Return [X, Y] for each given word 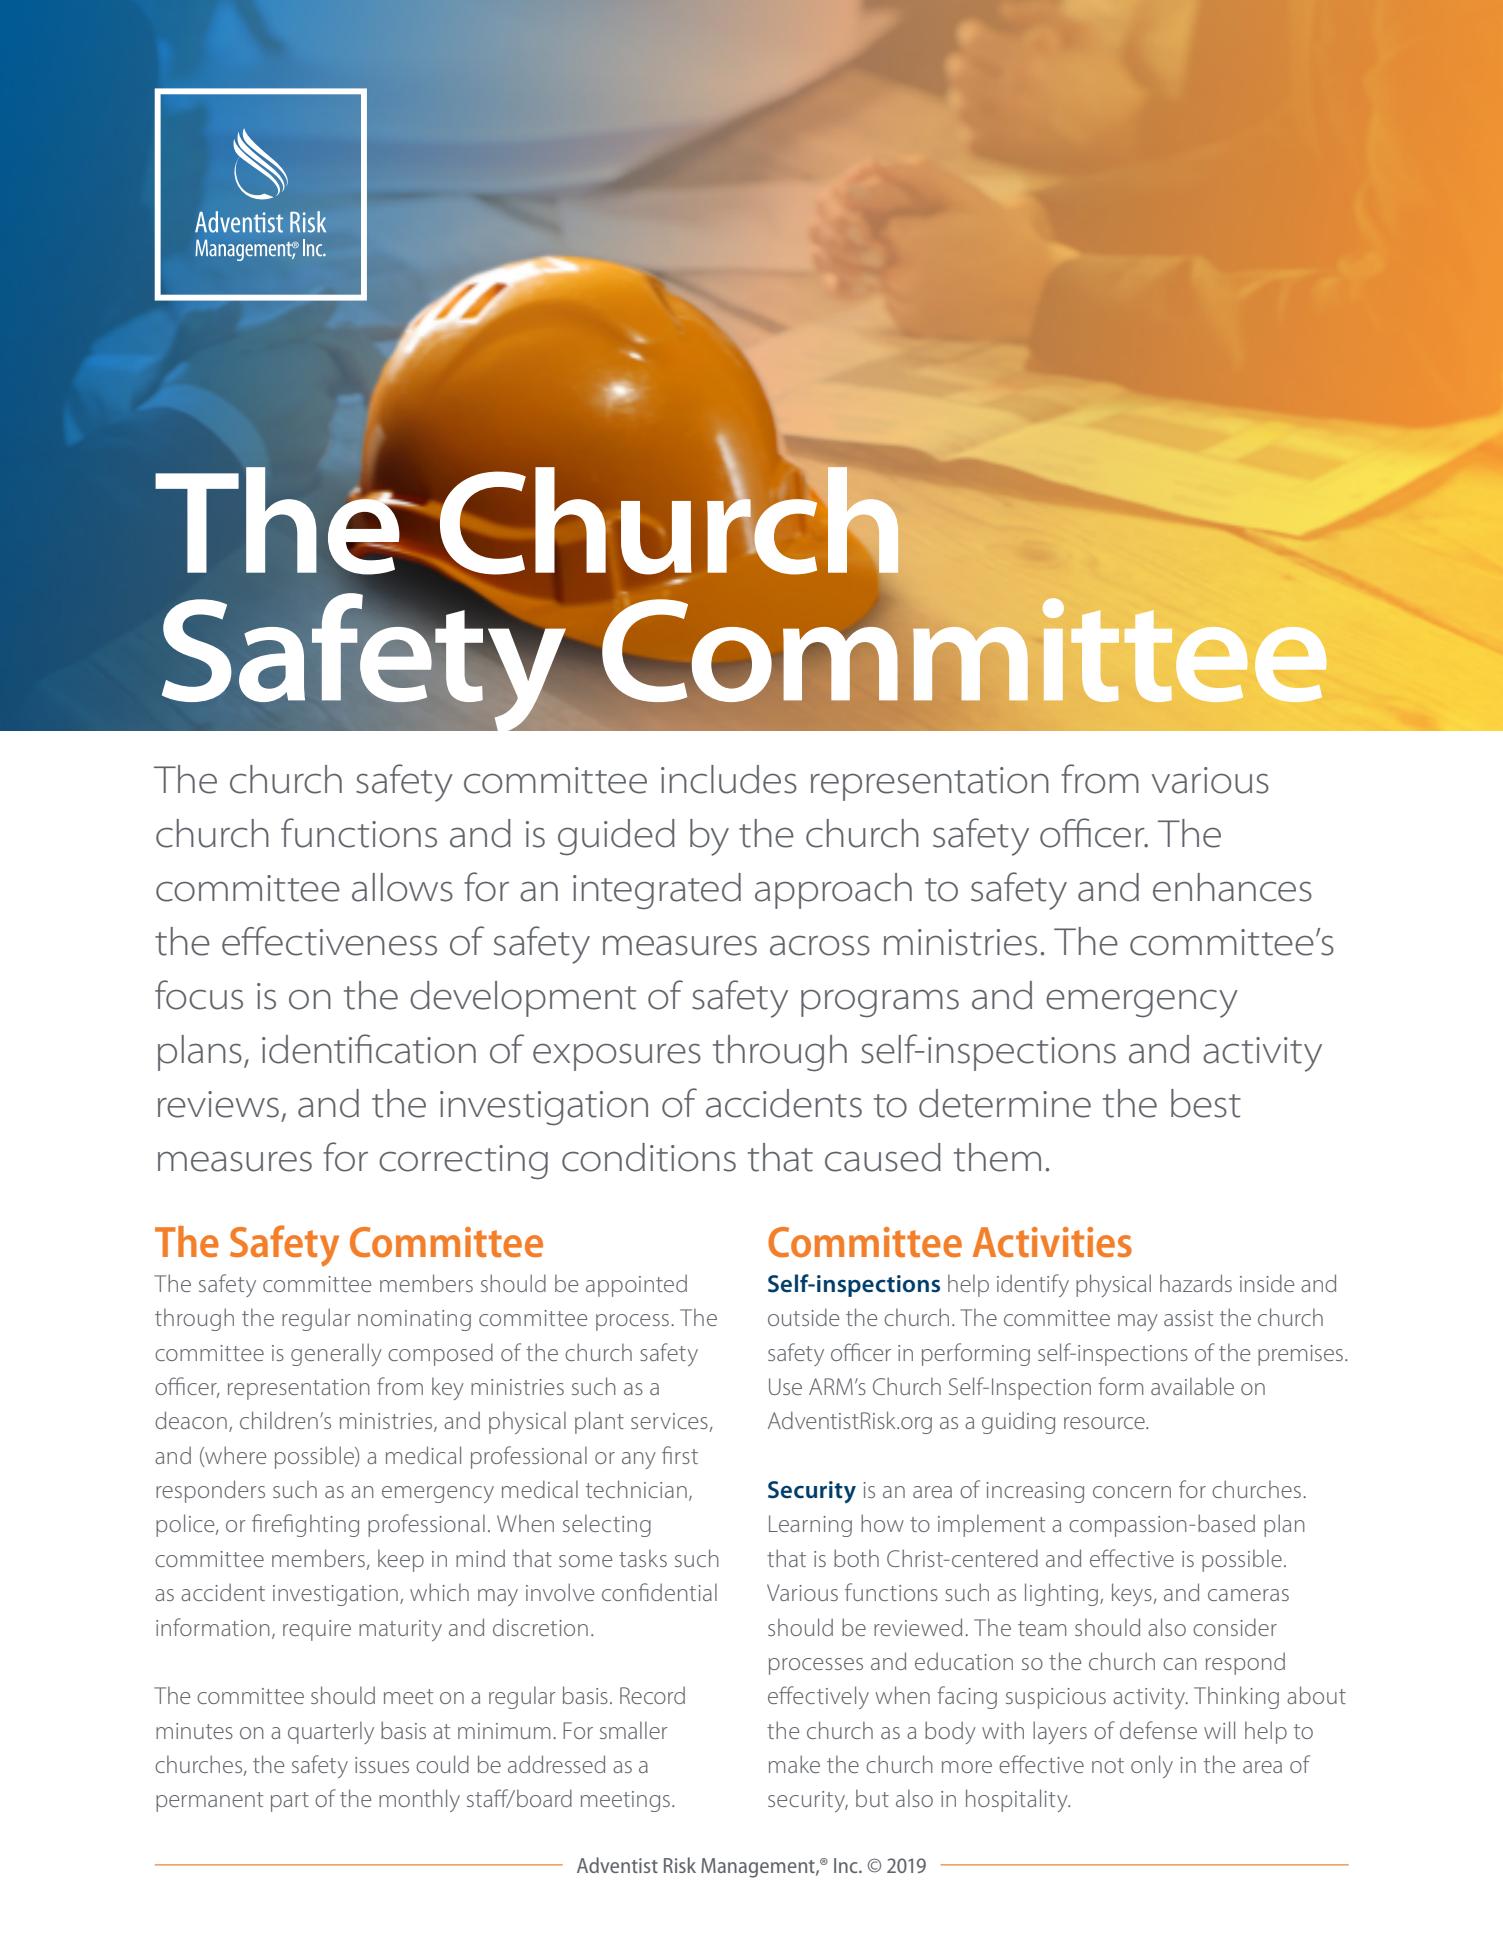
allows [402, 887]
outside [803, 1317]
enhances [1232, 887]
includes [729, 779]
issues [382, 1765]
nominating [414, 1320]
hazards [1196, 1283]
